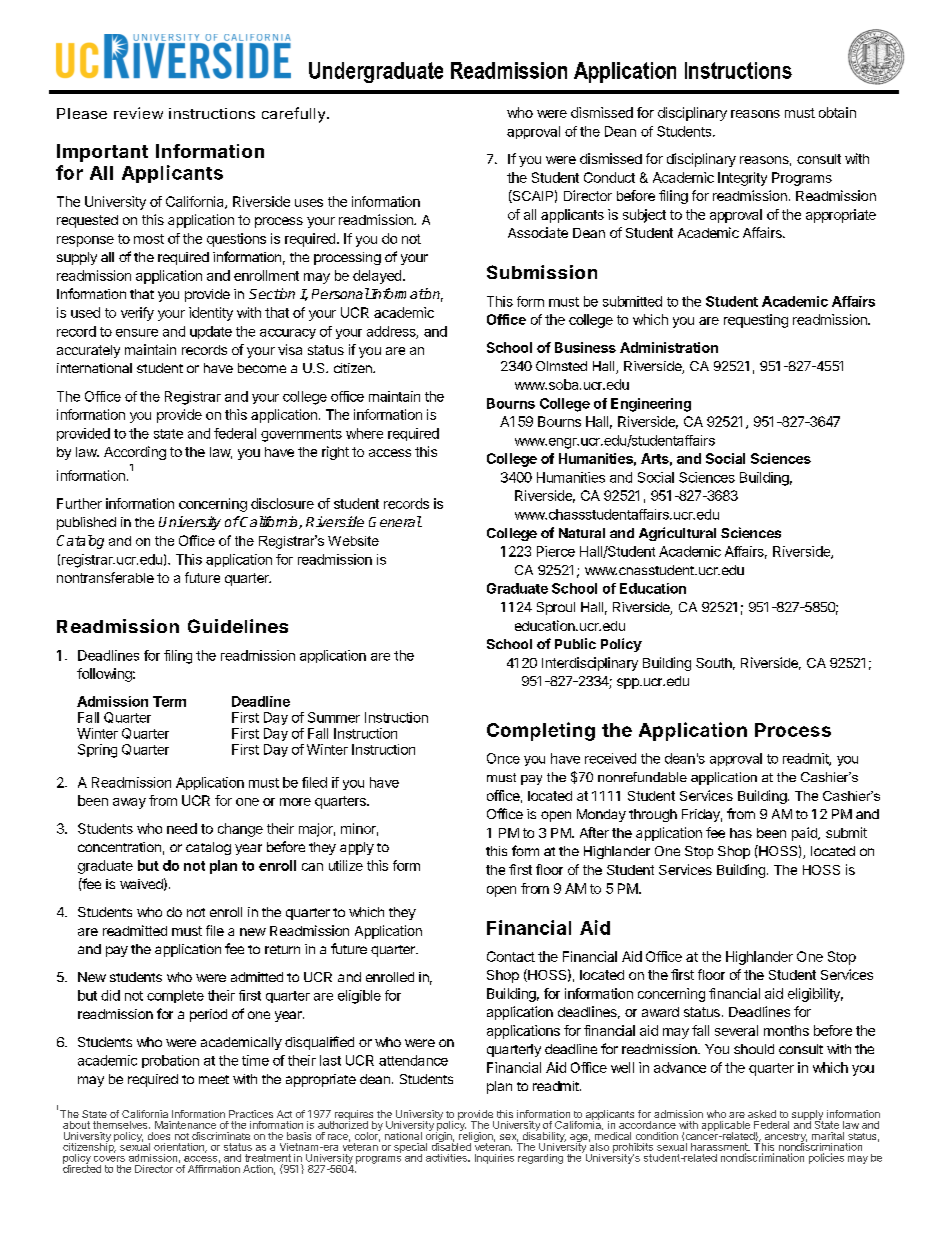 This page has width=952, height=1233. What do you see at coordinates (138, 113) in the page?
I see `review` at bounding box center [138, 113].
